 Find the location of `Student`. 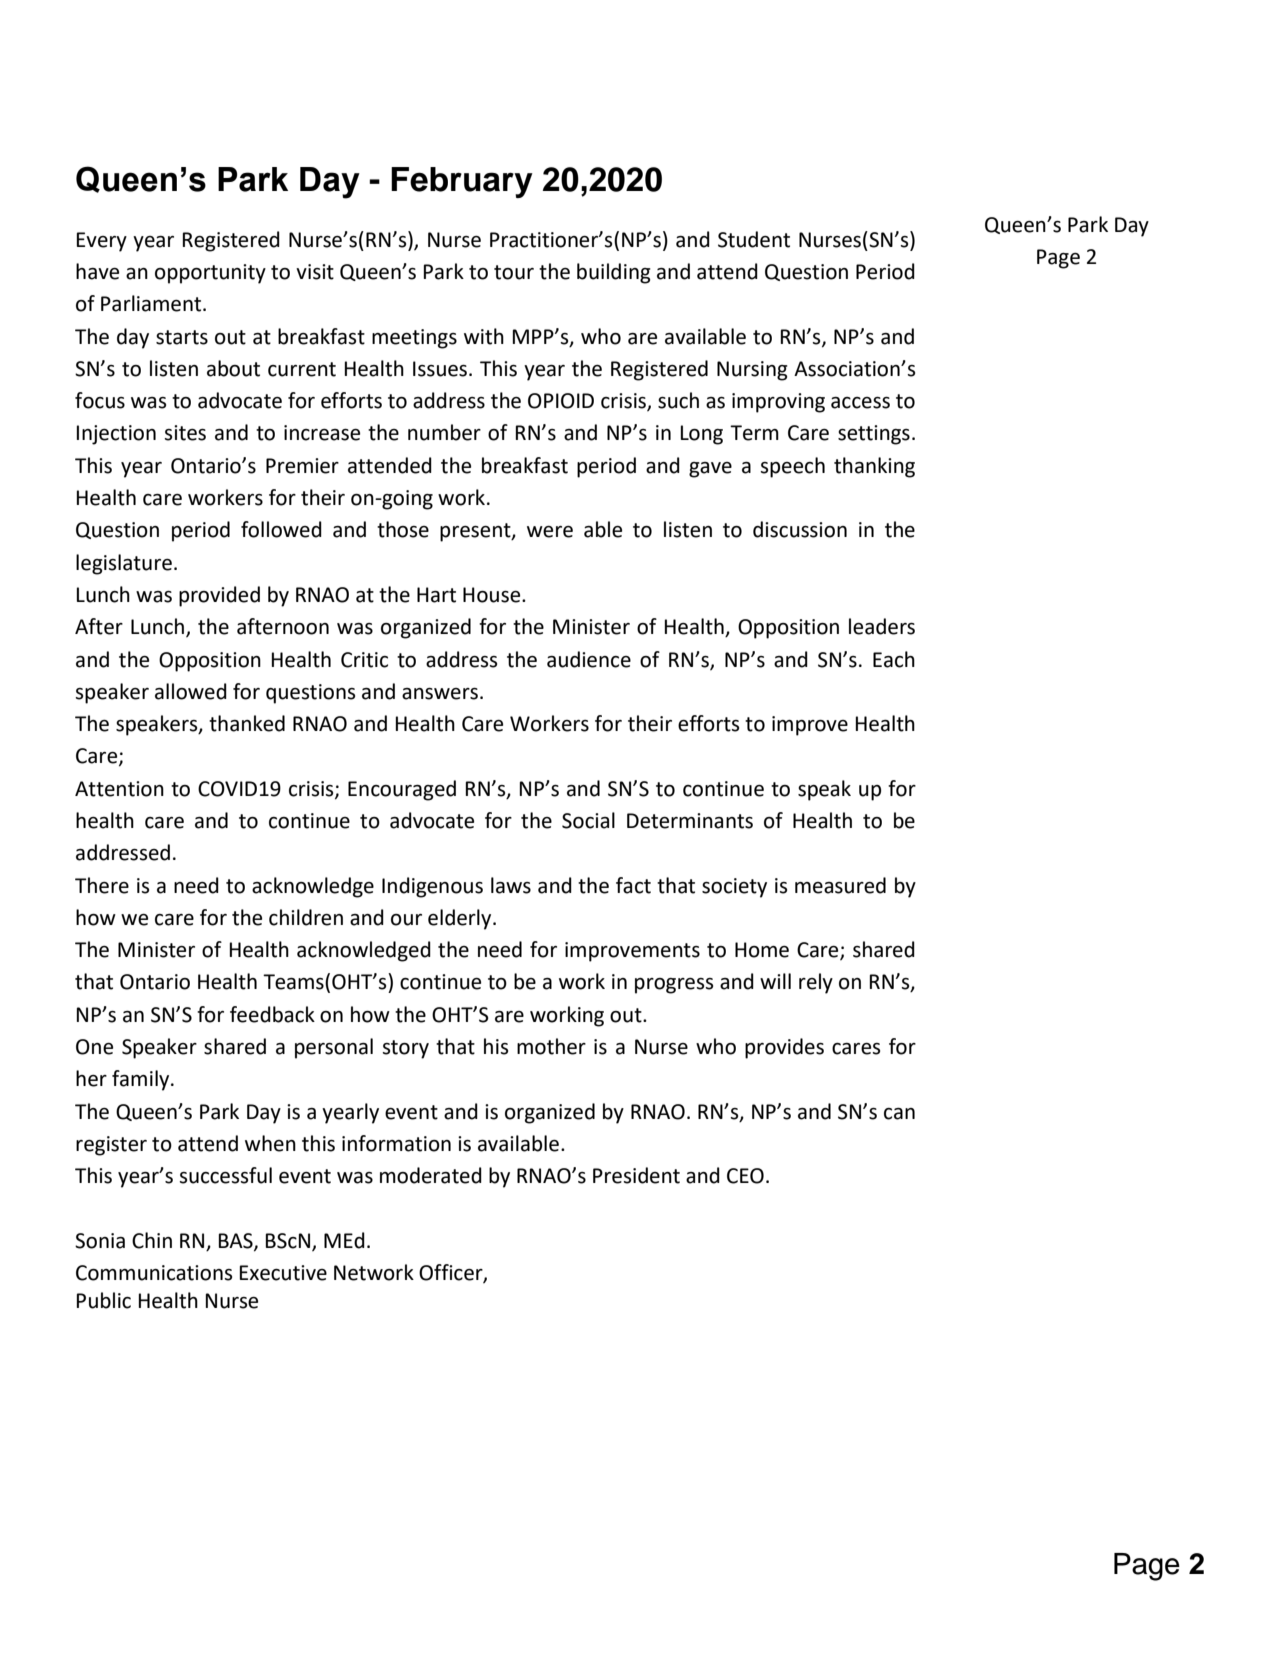

Student is located at coordinates (754, 239).
